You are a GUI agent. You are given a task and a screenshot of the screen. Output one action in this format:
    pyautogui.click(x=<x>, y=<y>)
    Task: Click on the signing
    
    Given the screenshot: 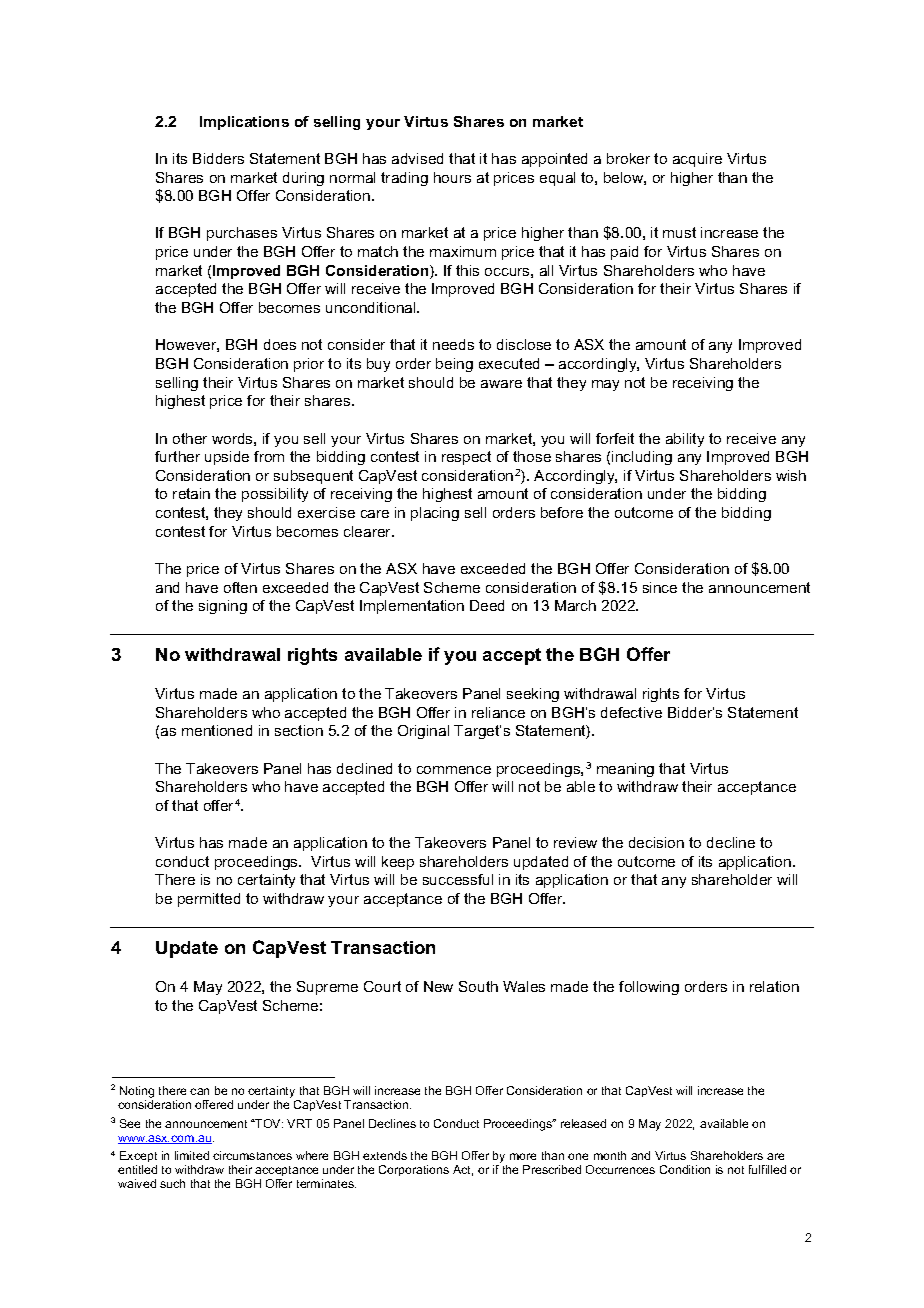 What is the action you would take?
    pyautogui.click(x=223, y=607)
